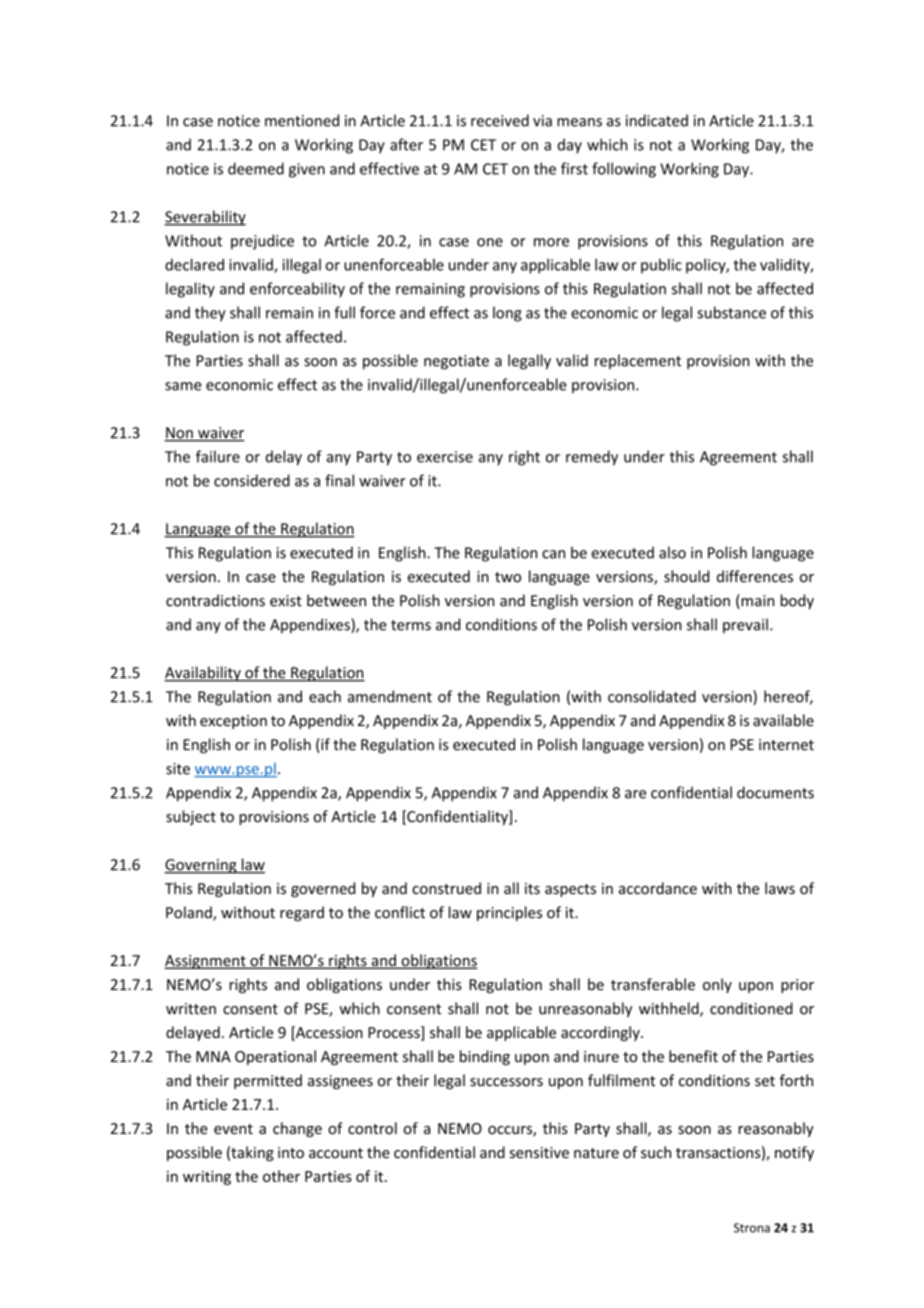 The image size is (924, 1308). What do you see at coordinates (500, 120) in the page?
I see `received` at bounding box center [500, 120].
